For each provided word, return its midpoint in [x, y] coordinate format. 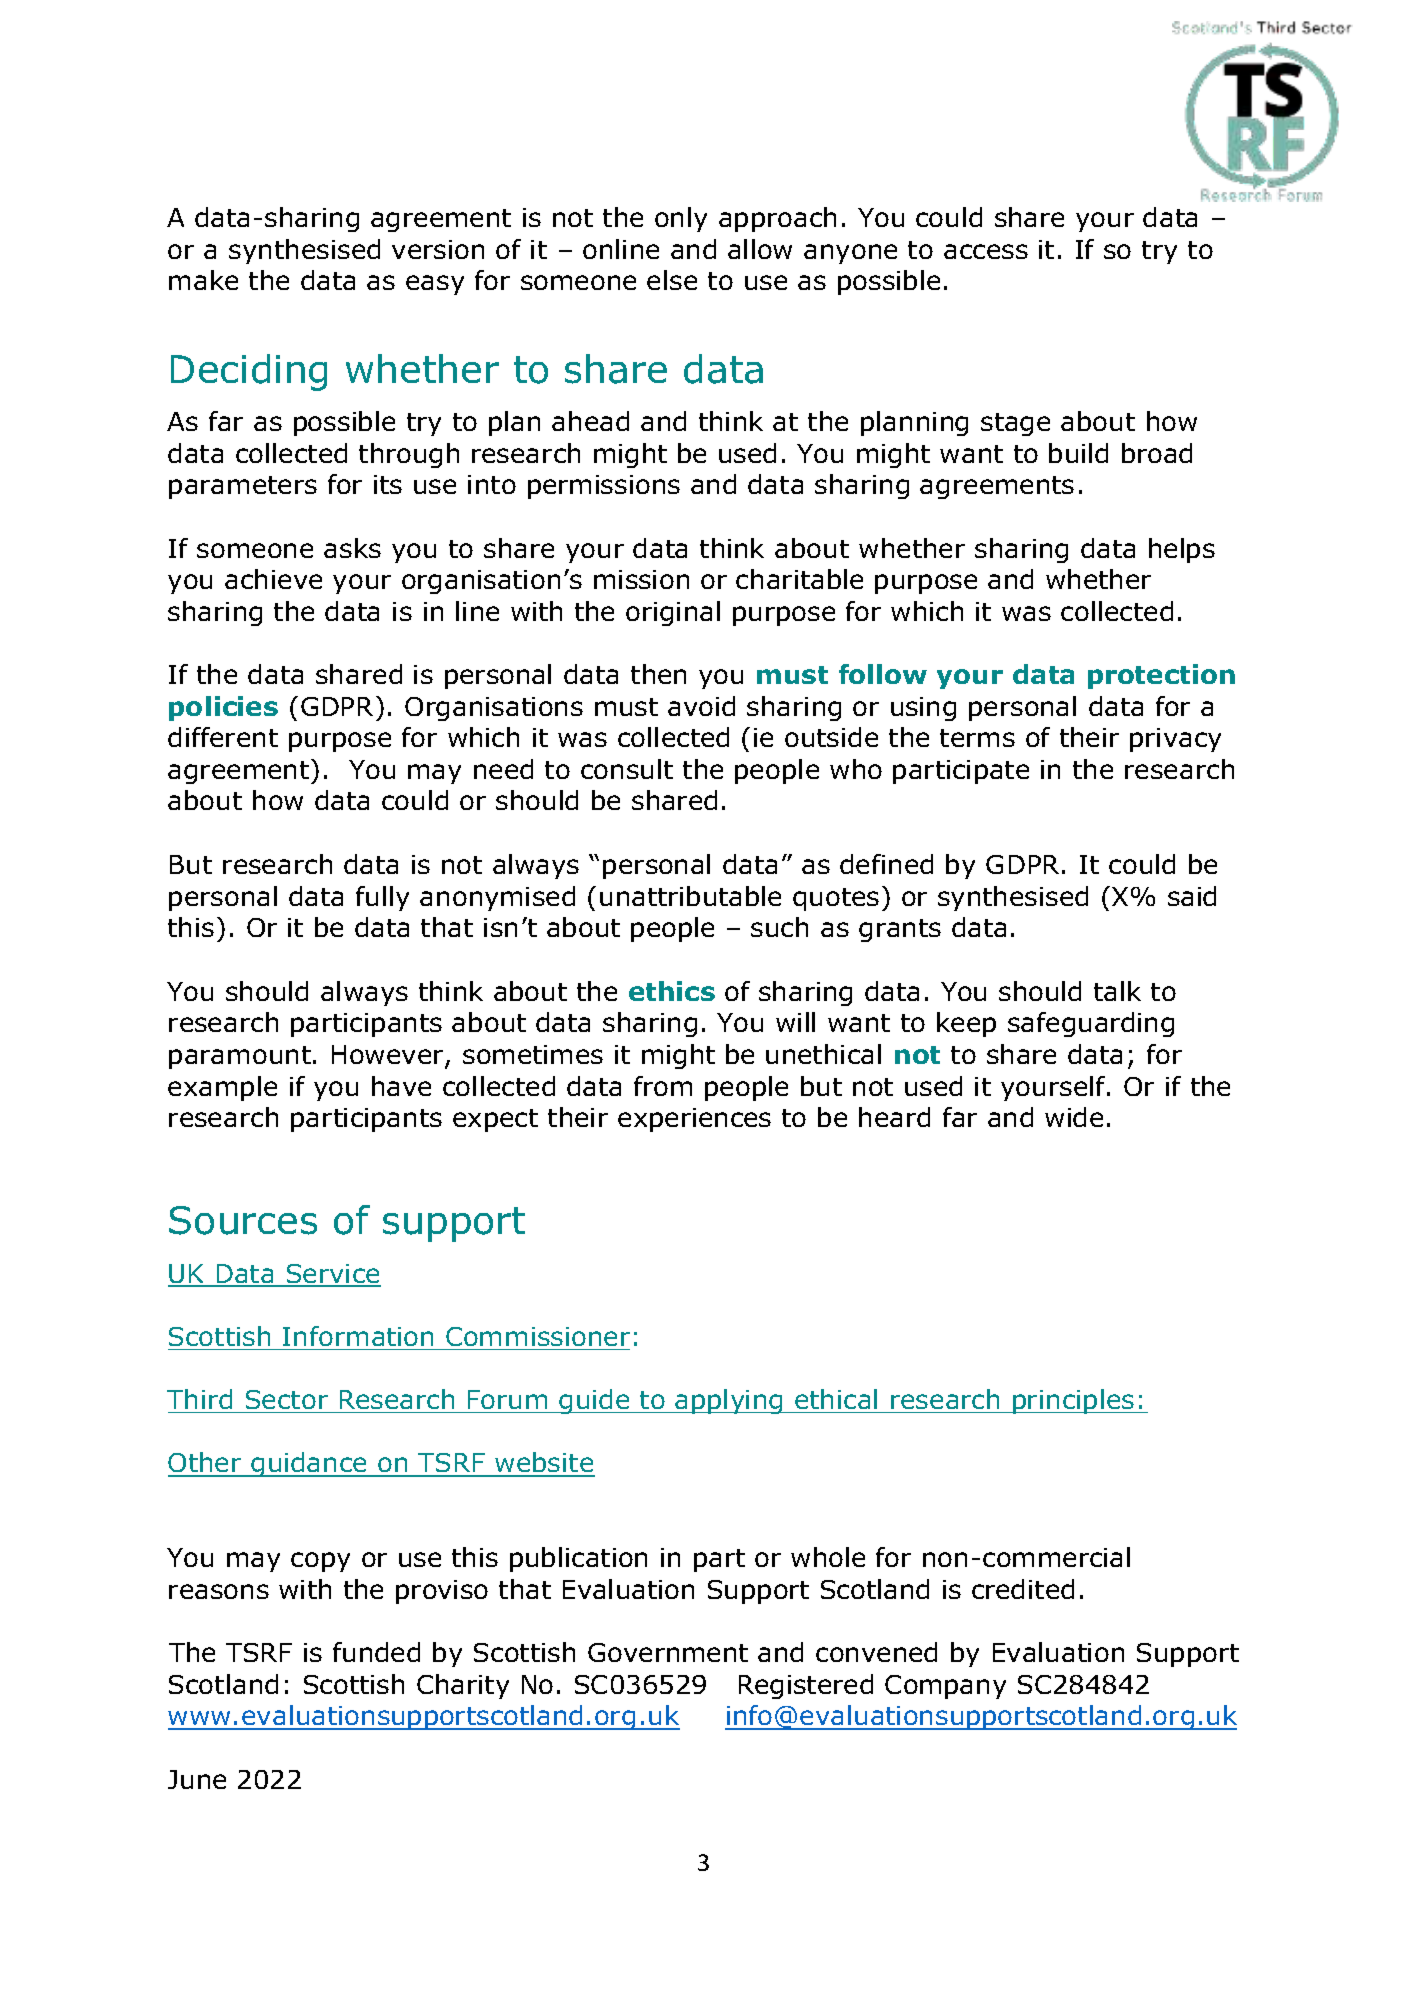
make [203, 280]
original [673, 613]
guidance [310, 1464]
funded [376, 1652]
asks [352, 548]
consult [627, 769]
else [672, 280]
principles [1074, 1401]
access [986, 251]
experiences [694, 1120]
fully [382, 898]
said [1192, 896]
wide [1074, 1117]
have [401, 1086]
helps [1182, 550]
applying [729, 1401]
